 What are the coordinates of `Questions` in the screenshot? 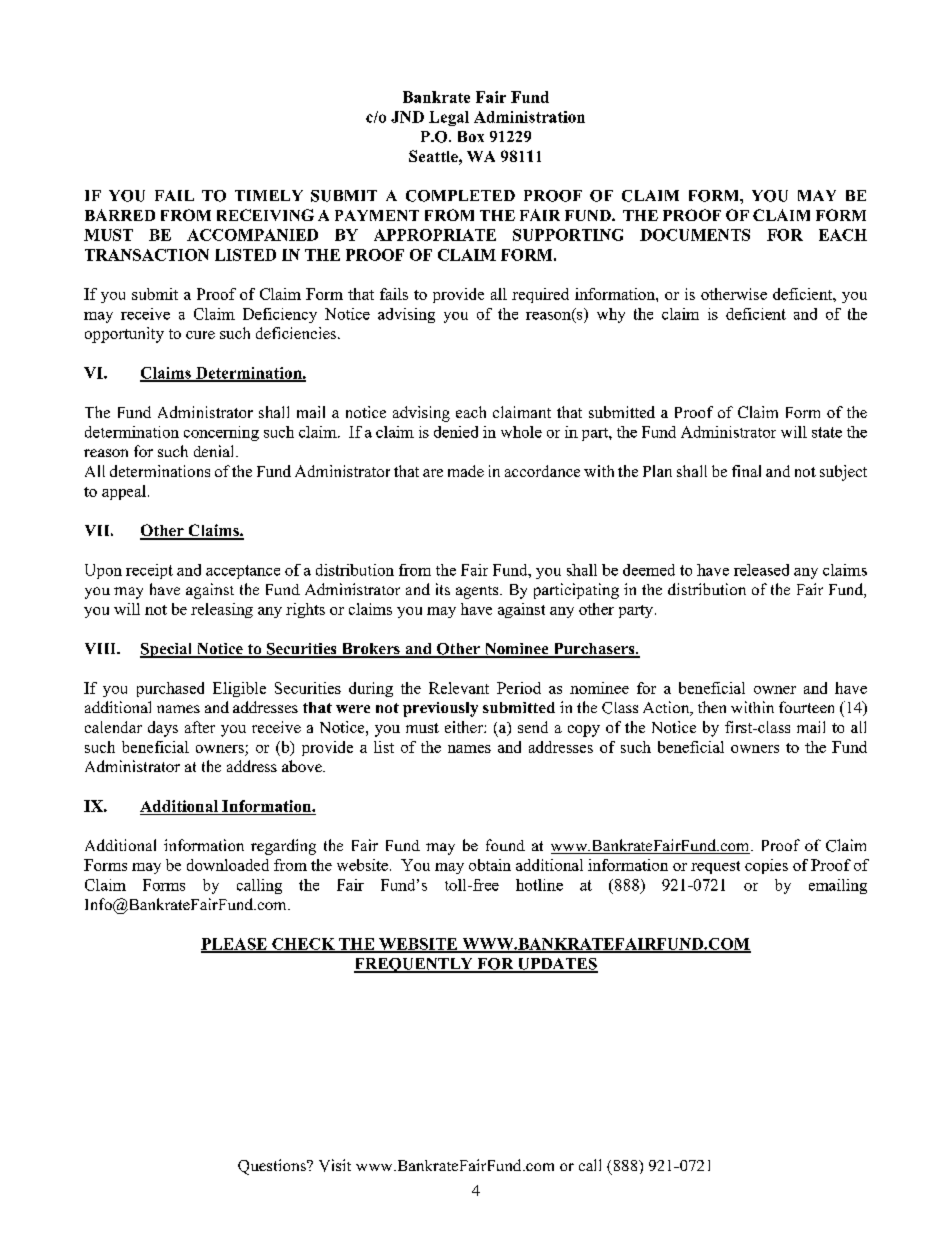 It's located at (273, 1167).
